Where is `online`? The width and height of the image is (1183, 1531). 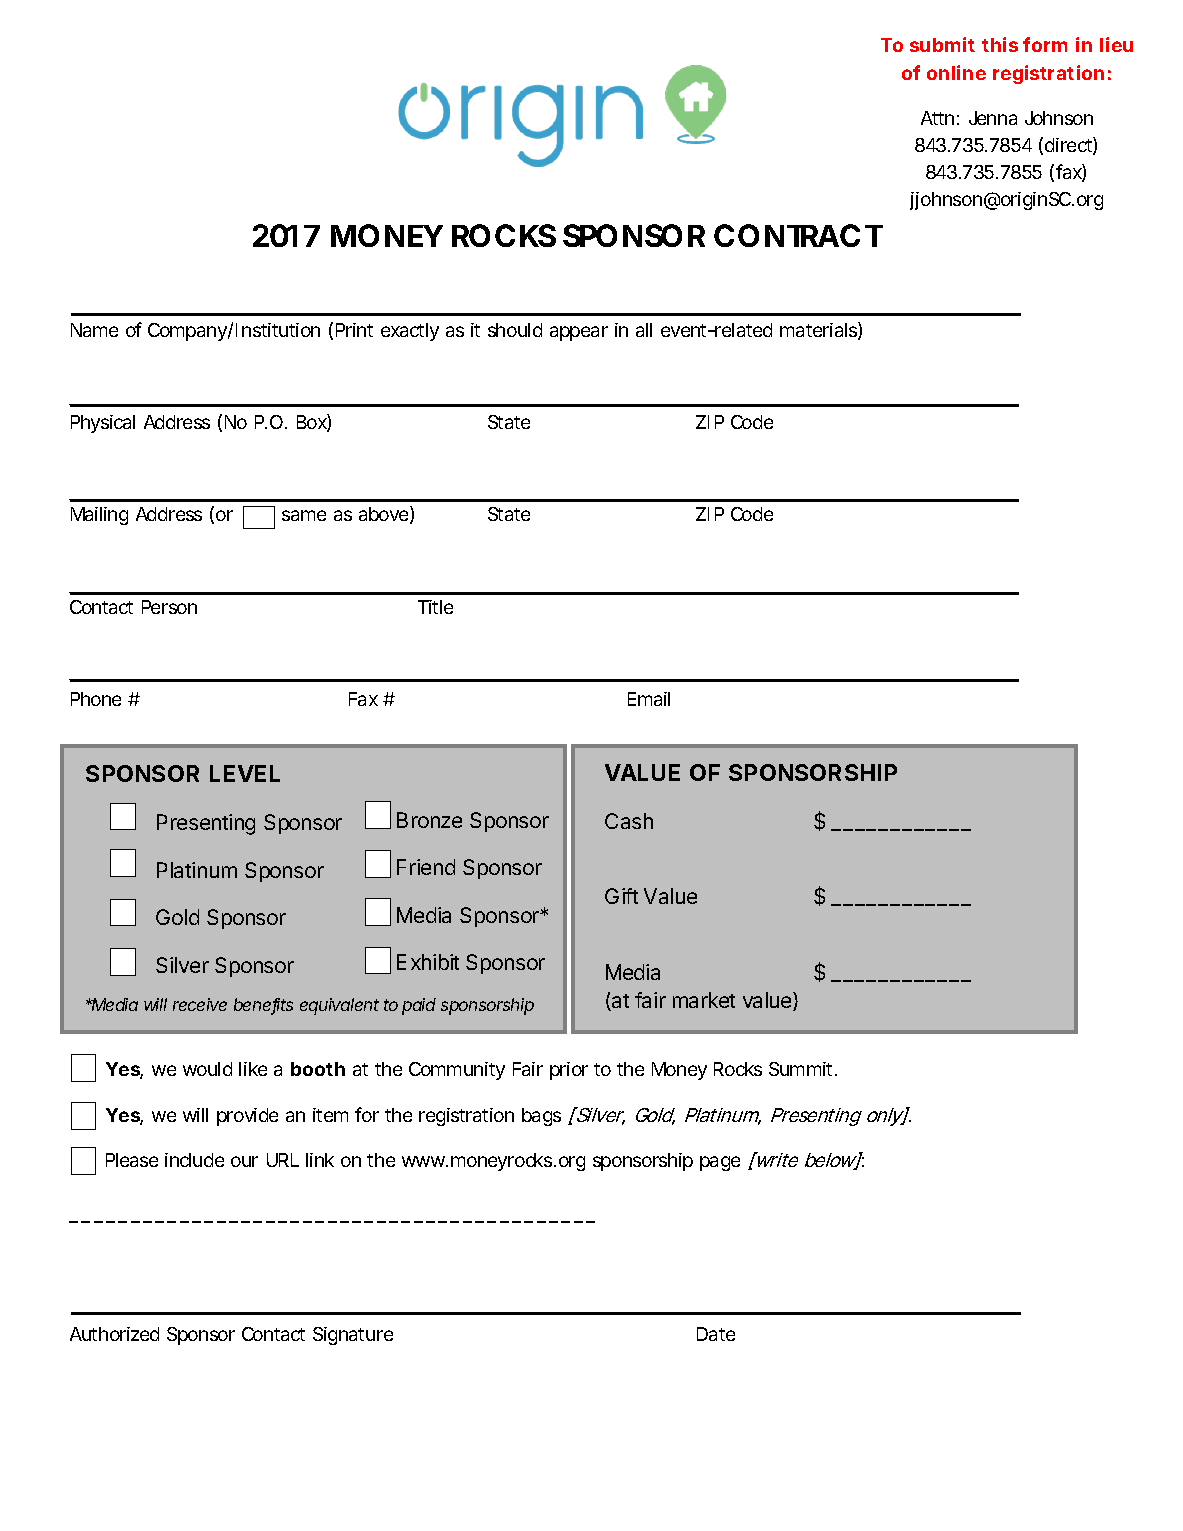 online is located at coordinates (956, 72).
